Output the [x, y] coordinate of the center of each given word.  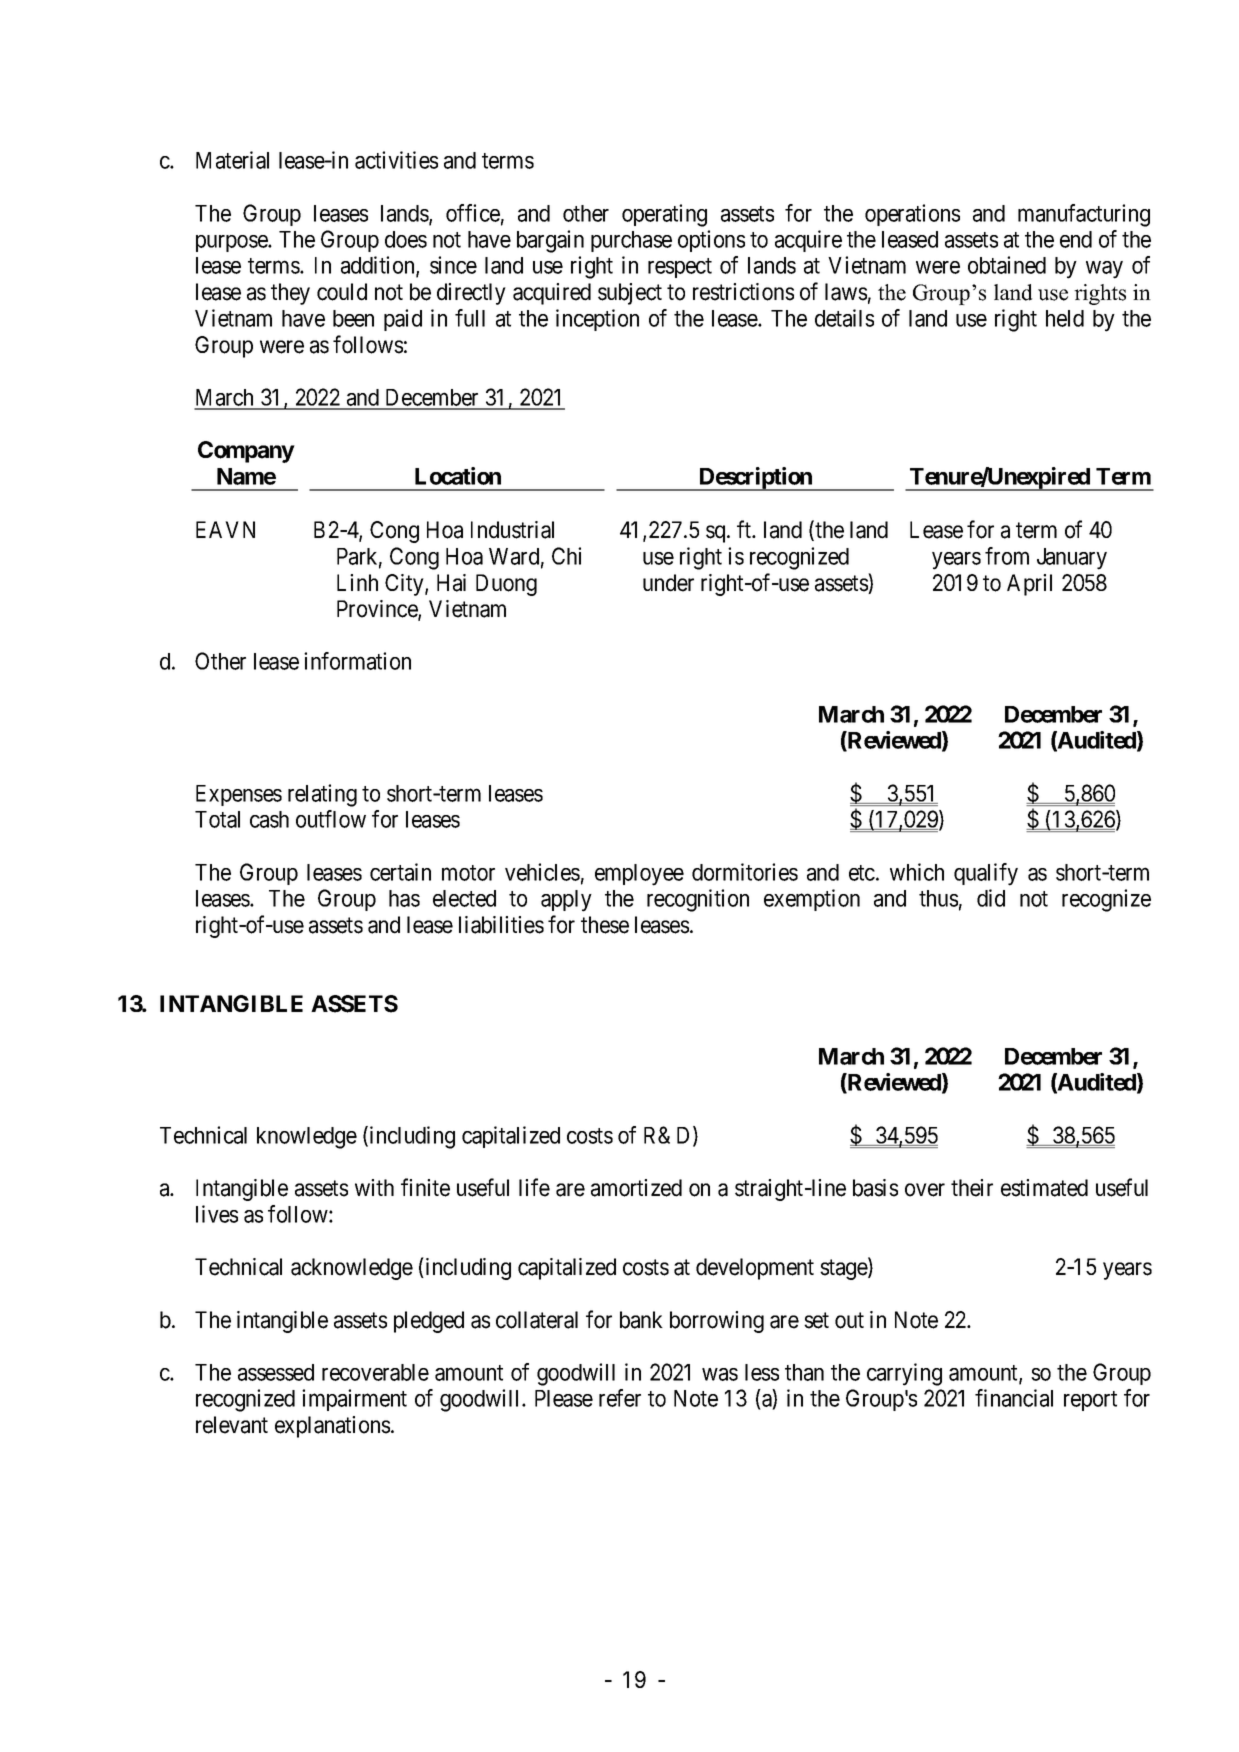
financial [1014, 1398]
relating [322, 795]
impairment [354, 1400]
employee [639, 875]
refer [620, 1398]
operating [664, 215]
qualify [986, 874]
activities [396, 160]
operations [912, 215]
